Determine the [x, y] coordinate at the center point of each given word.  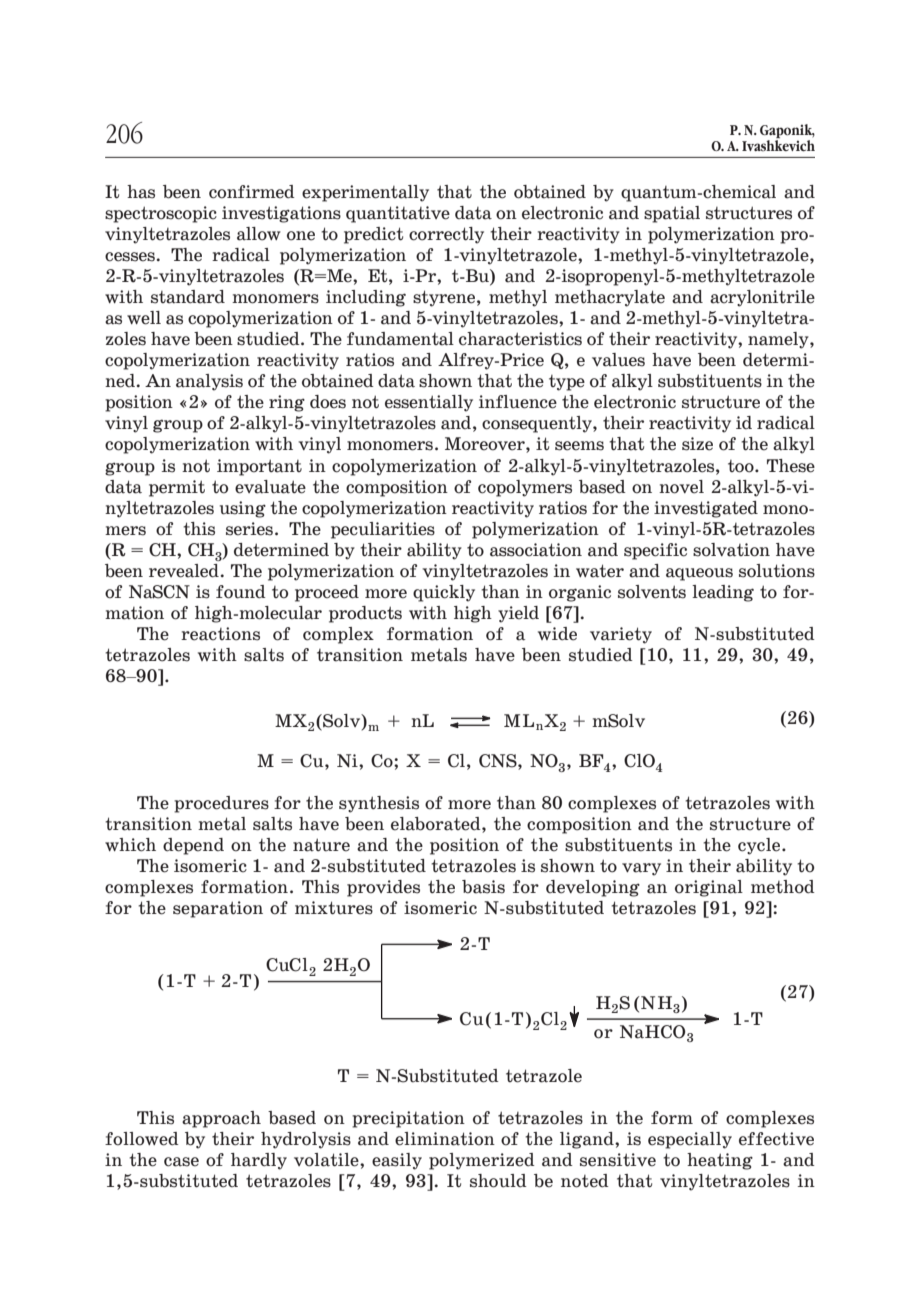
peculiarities [383, 530]
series [249, 529]
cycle [760, 846]
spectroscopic [161, 214]
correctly [446, 235]
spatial [672, 214]
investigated [706, 509]
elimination [445, 1139]
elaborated [437, 824]
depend [193, 846]
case [181, 1162]
